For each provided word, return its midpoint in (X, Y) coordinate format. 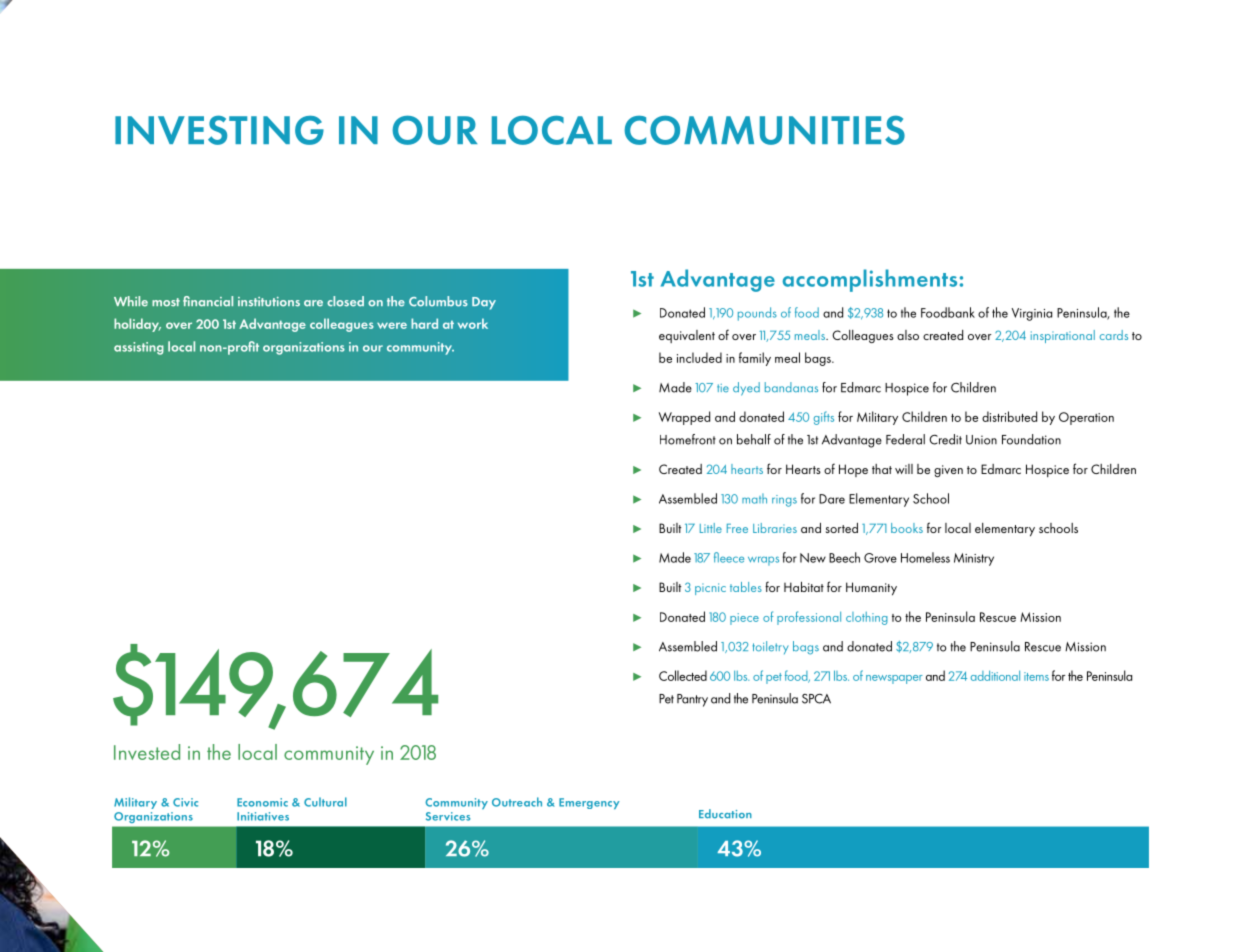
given (948, 471)
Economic (262, 802)
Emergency (589, 803)
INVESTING (219, 130)
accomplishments (870, 280)
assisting (139, 348)
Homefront (688, 439)
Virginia (1031, 314)
